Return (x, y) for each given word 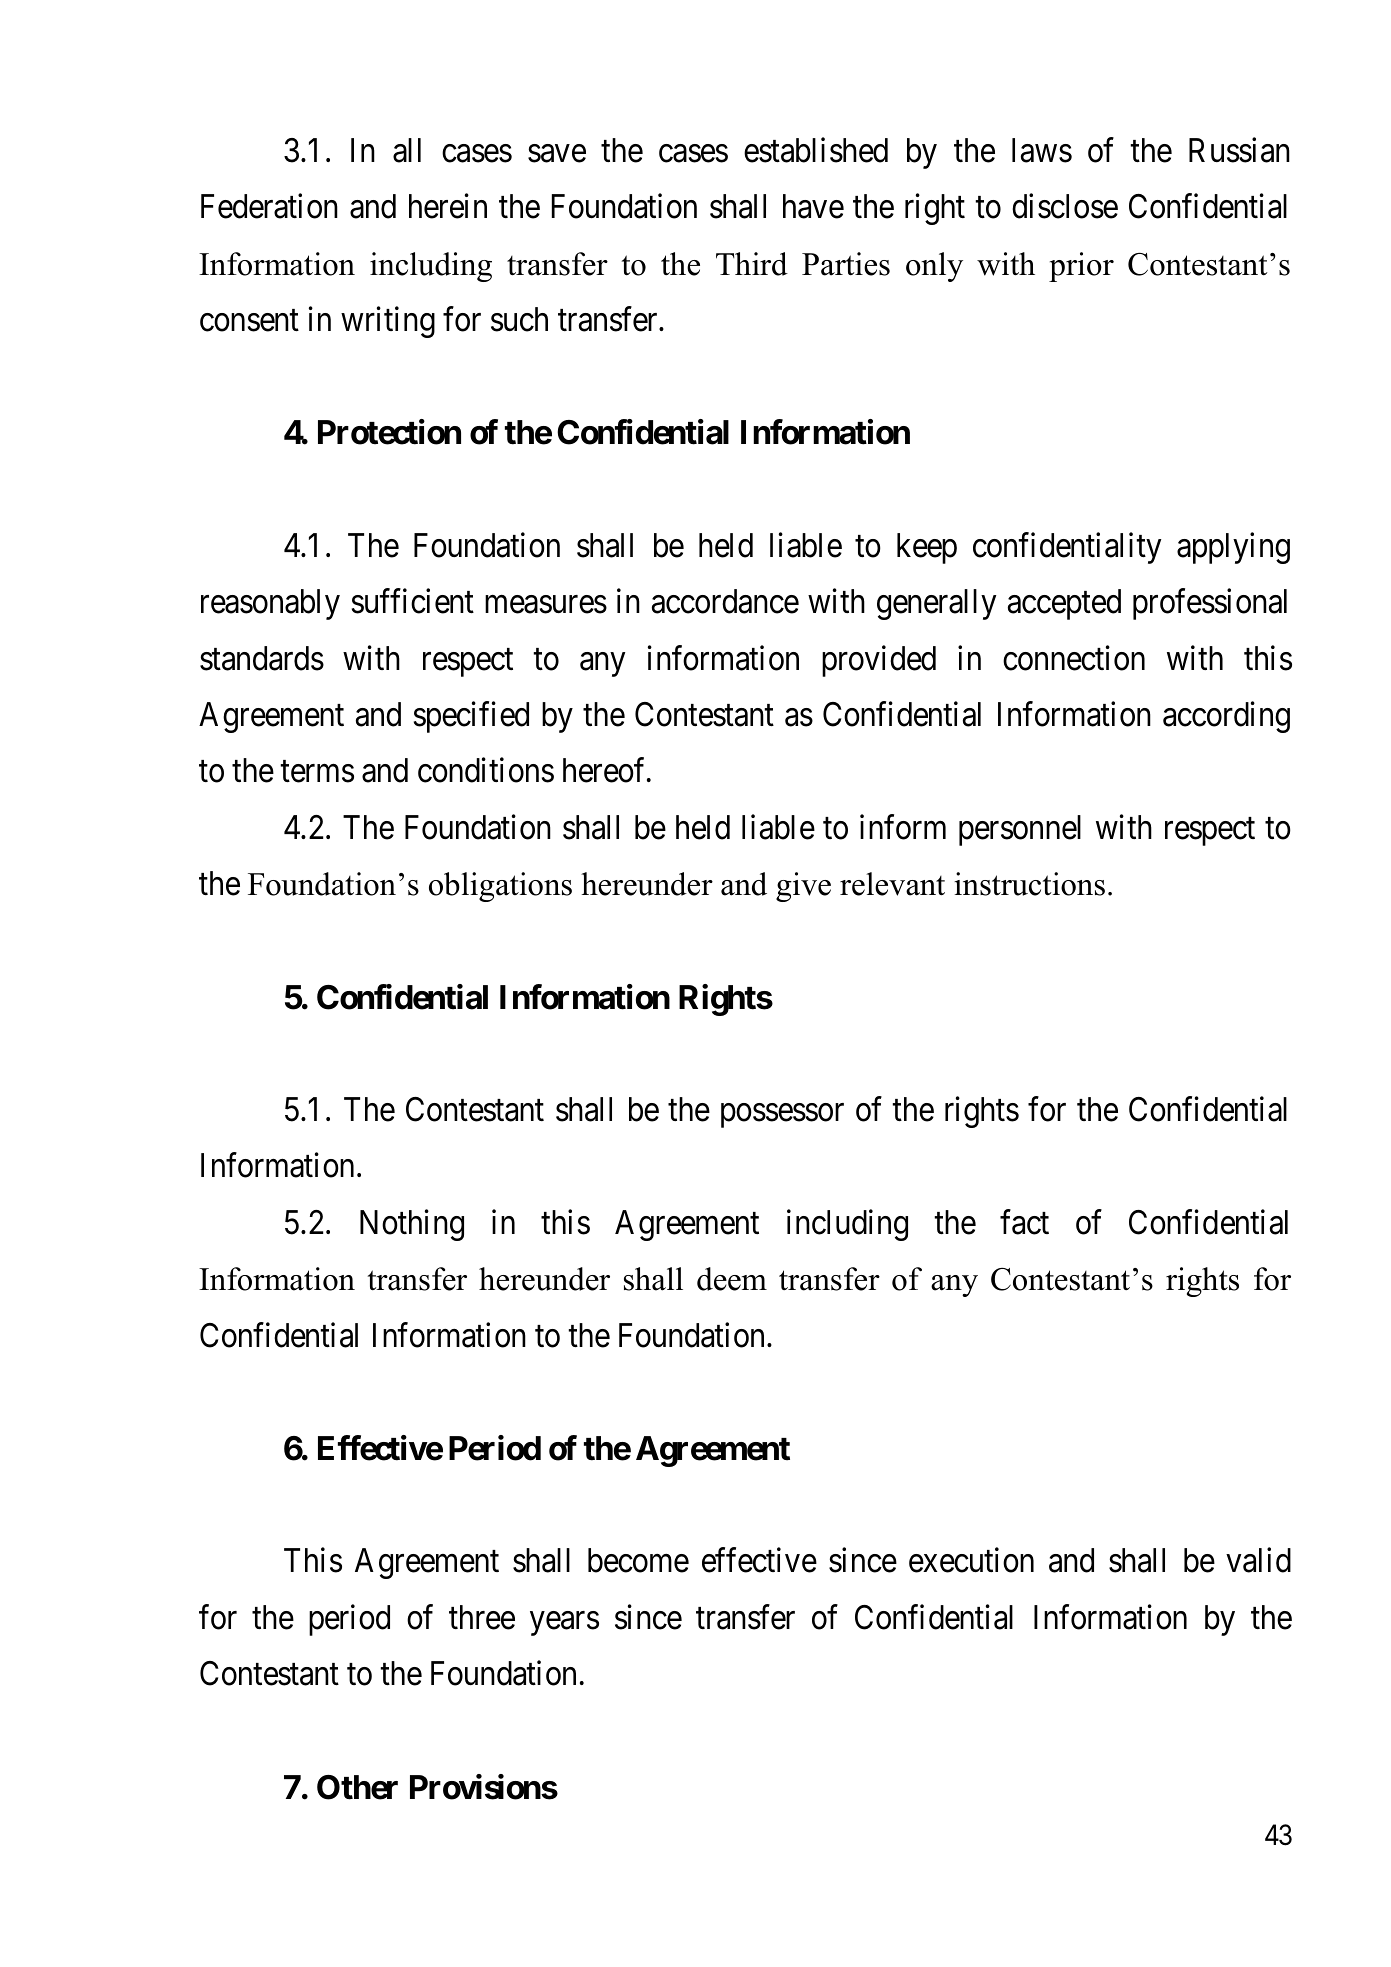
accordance (725, 601)
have (813, 206)
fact (1024, 1222)
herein (448, 206)
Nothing (412, 1225)
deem (732, 1279)
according (1226, 717)
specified (471, 717)
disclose (1065, 206)
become (638, 1560)
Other (357, 1787)
